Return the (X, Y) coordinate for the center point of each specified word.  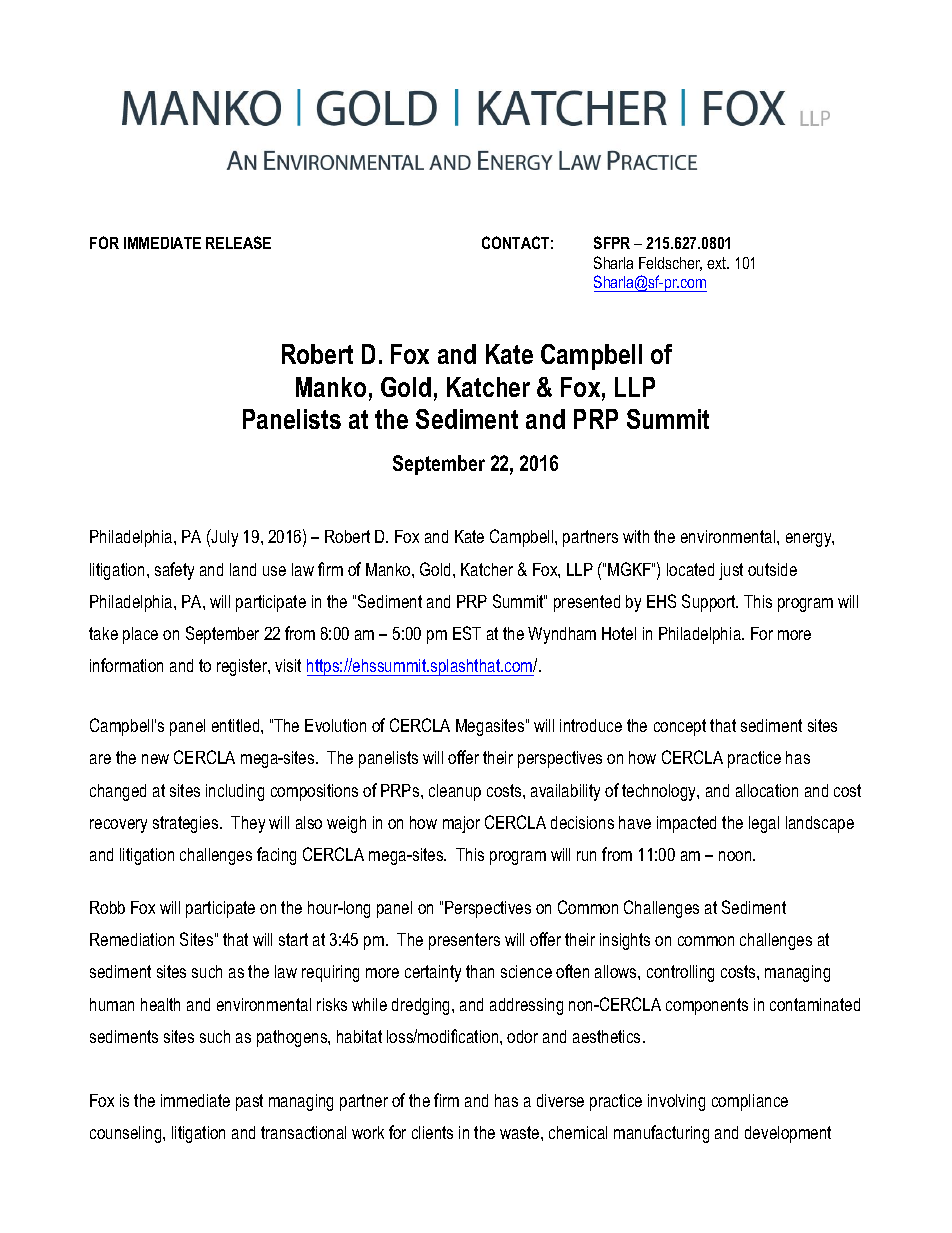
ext (718, 263)
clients (432, 1132)
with (636, 536)
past (249, 1102)
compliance (750, 1102)
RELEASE (238, 242)
